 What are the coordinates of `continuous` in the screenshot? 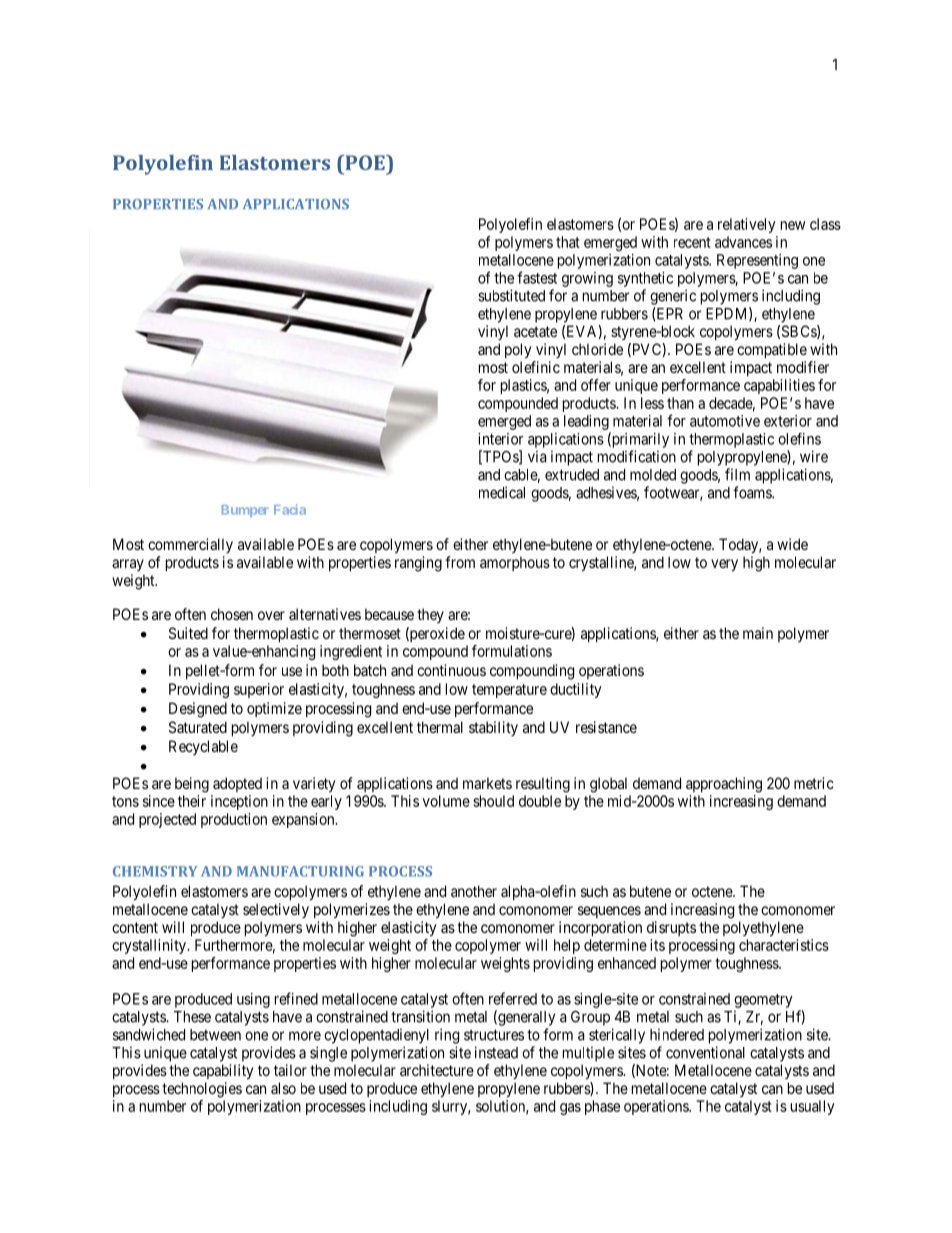 It's located at (451, 670).
